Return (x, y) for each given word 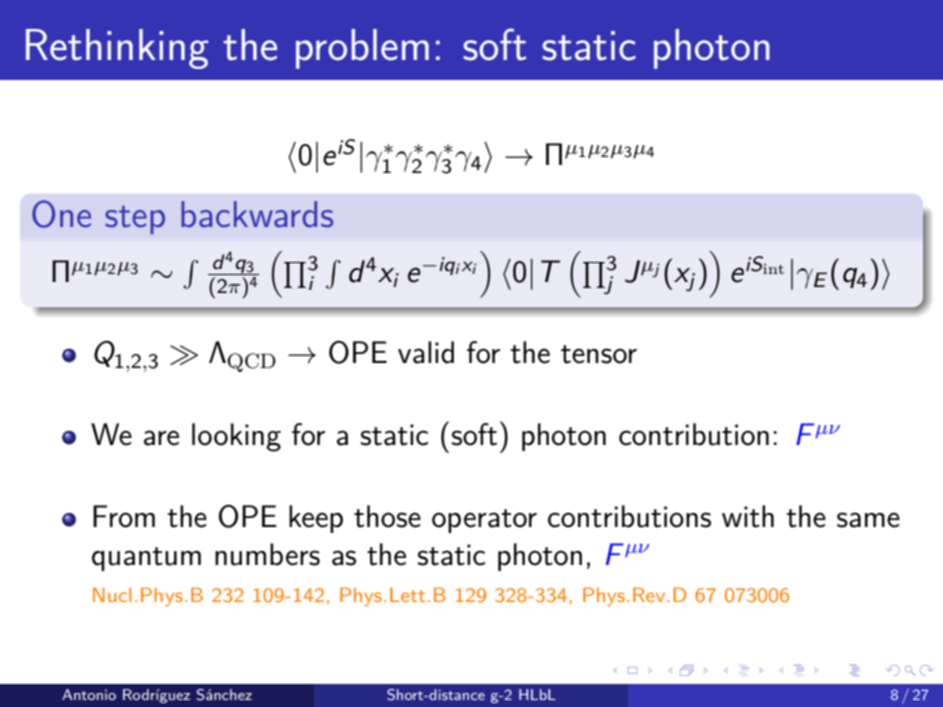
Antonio (89, 694)
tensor (599, 354)
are (161, 438)
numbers (267, 554)
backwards (257, 214)
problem (362, 49)
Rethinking (117, 49)
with (748, 516)
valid (426, 352)
